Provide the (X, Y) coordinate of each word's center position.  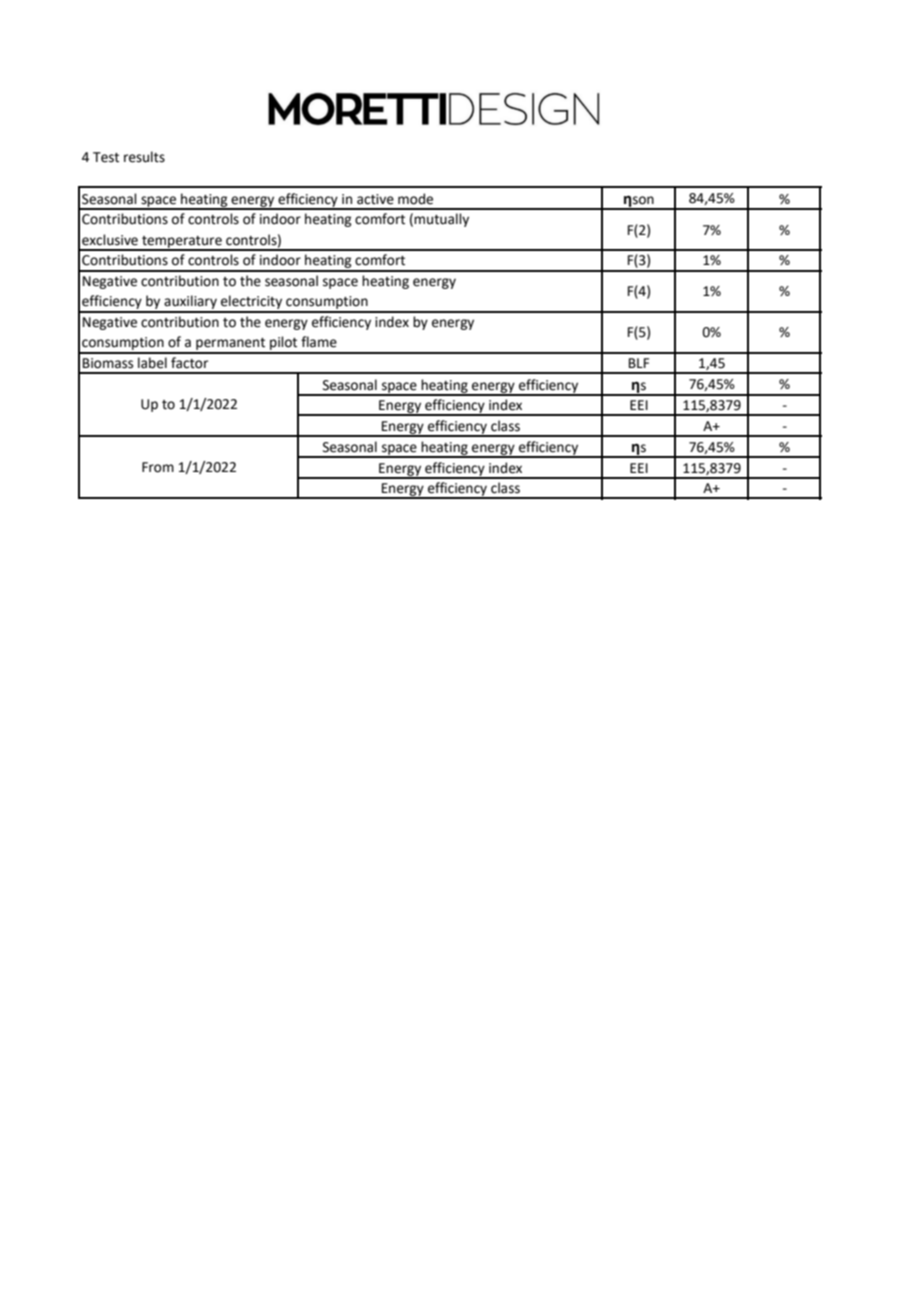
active (375, 199)
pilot (284, 344)
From (158, 467)
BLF (639, 363)
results (144, 157)
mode (415, 199)
